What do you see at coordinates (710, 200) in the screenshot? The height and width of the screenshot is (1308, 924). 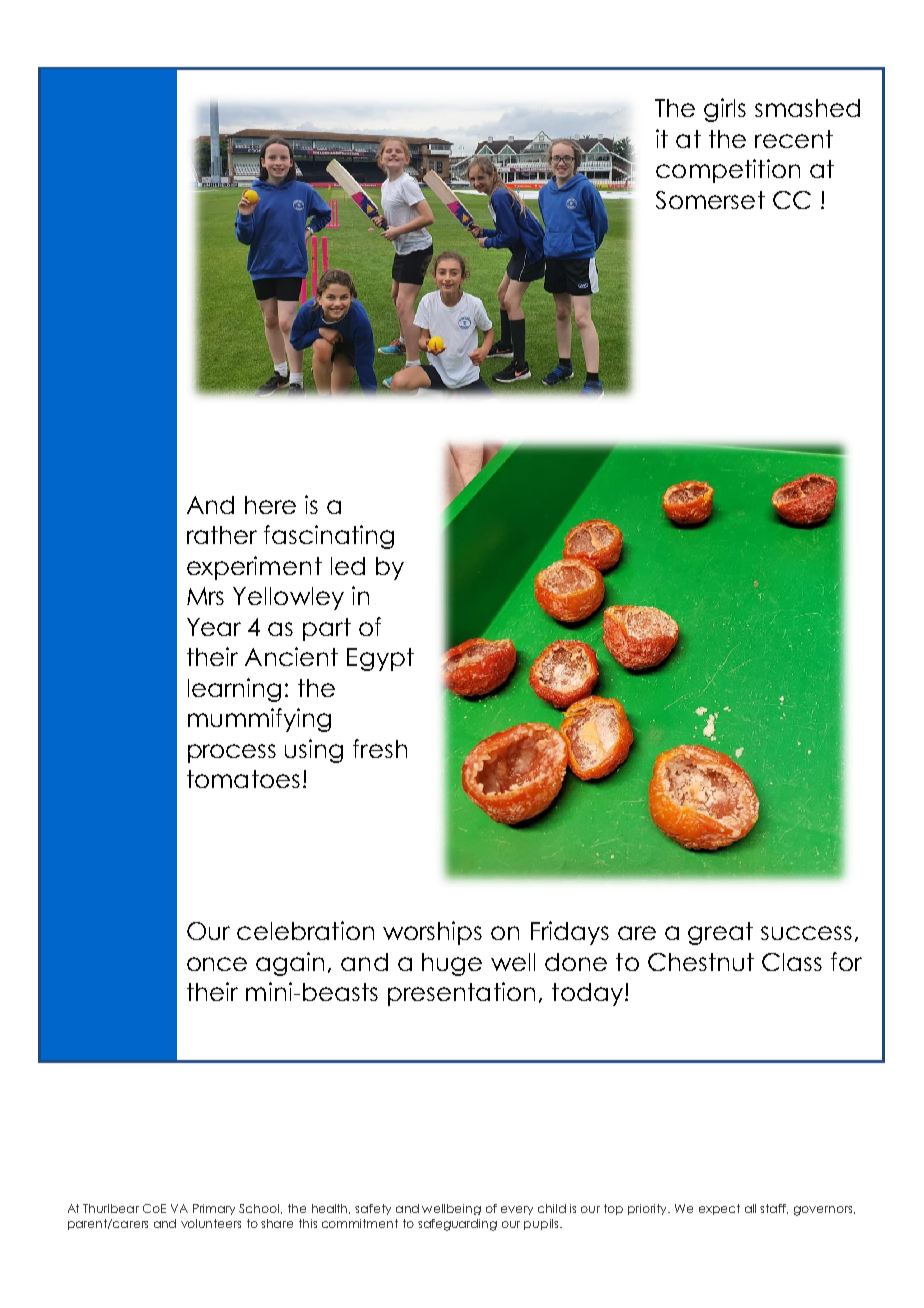 I see `Somerset` at bounding box center [710, 200].
